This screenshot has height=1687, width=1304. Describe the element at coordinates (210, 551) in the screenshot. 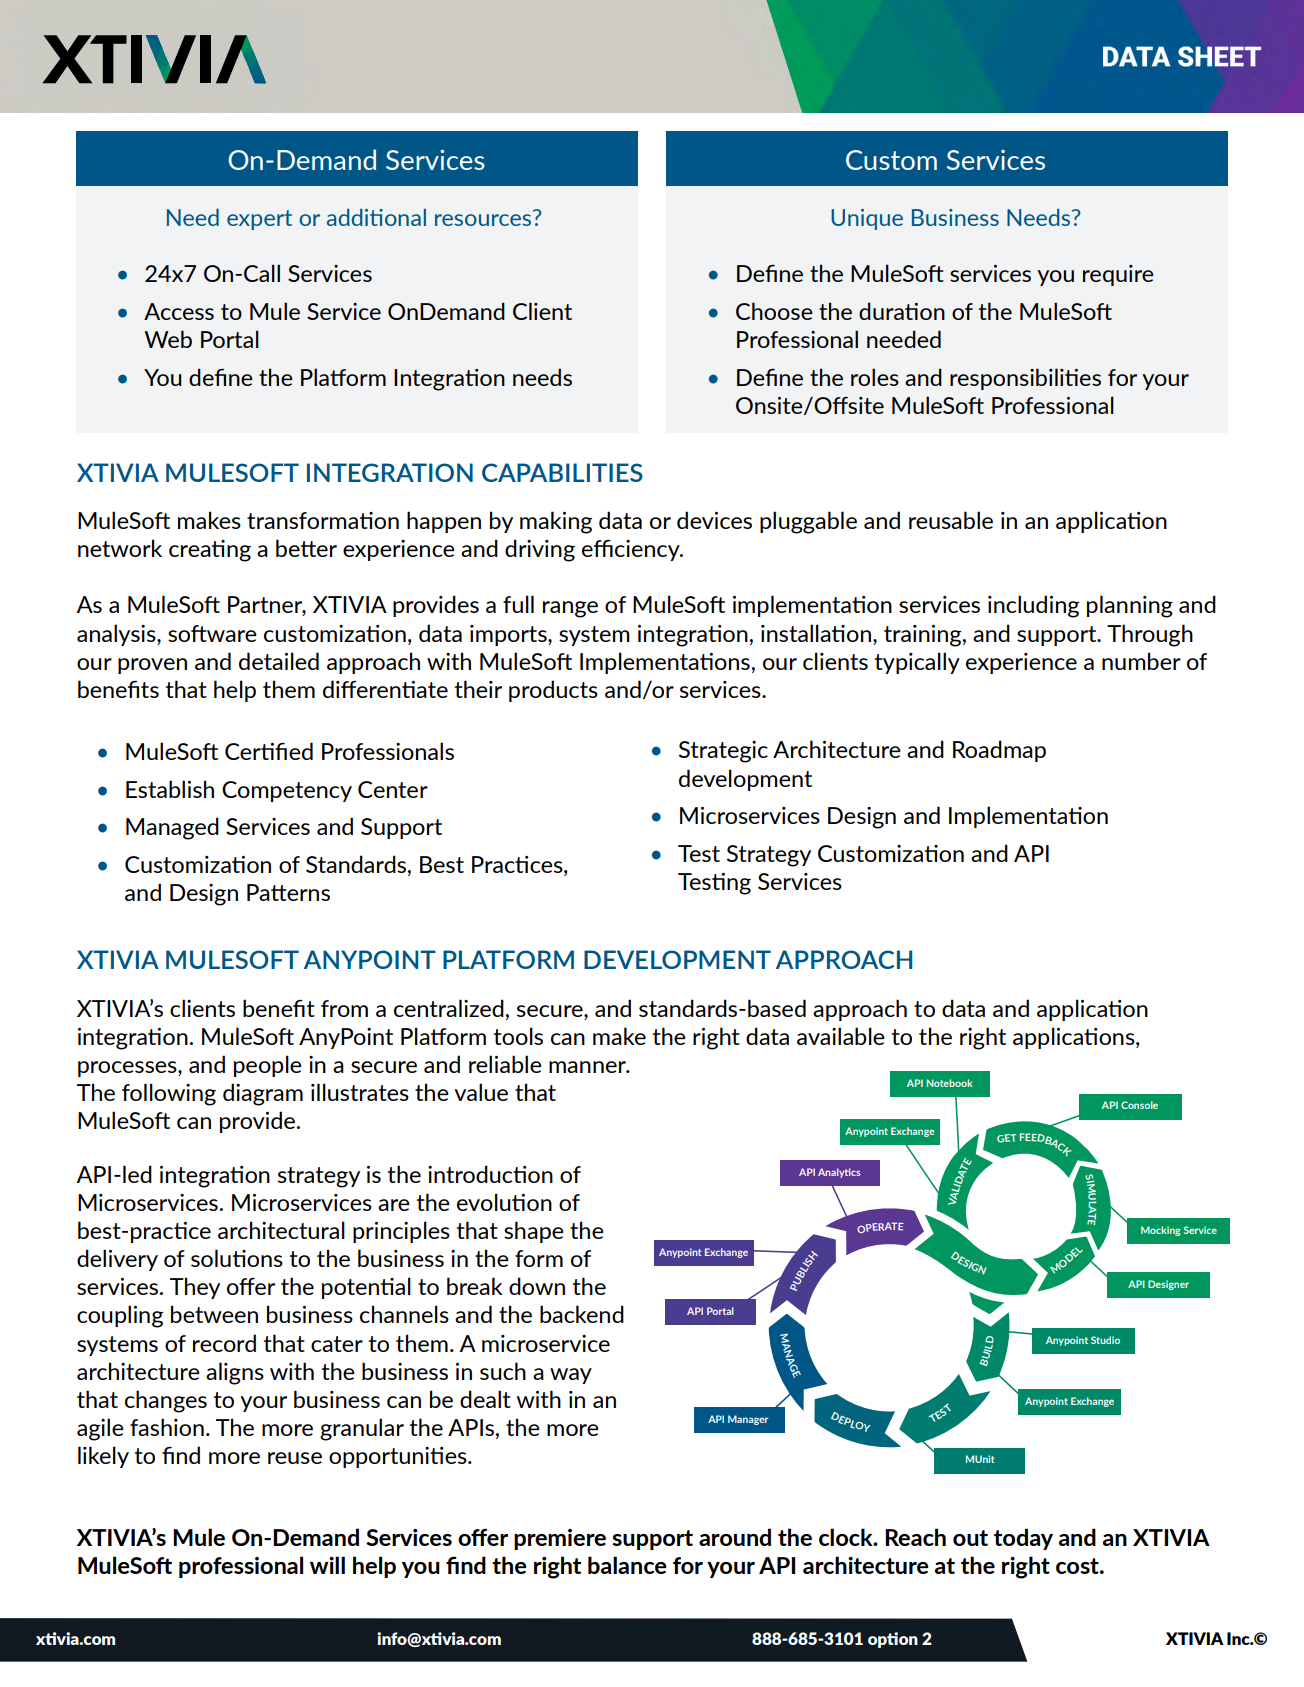

I see `creating` at that location.
